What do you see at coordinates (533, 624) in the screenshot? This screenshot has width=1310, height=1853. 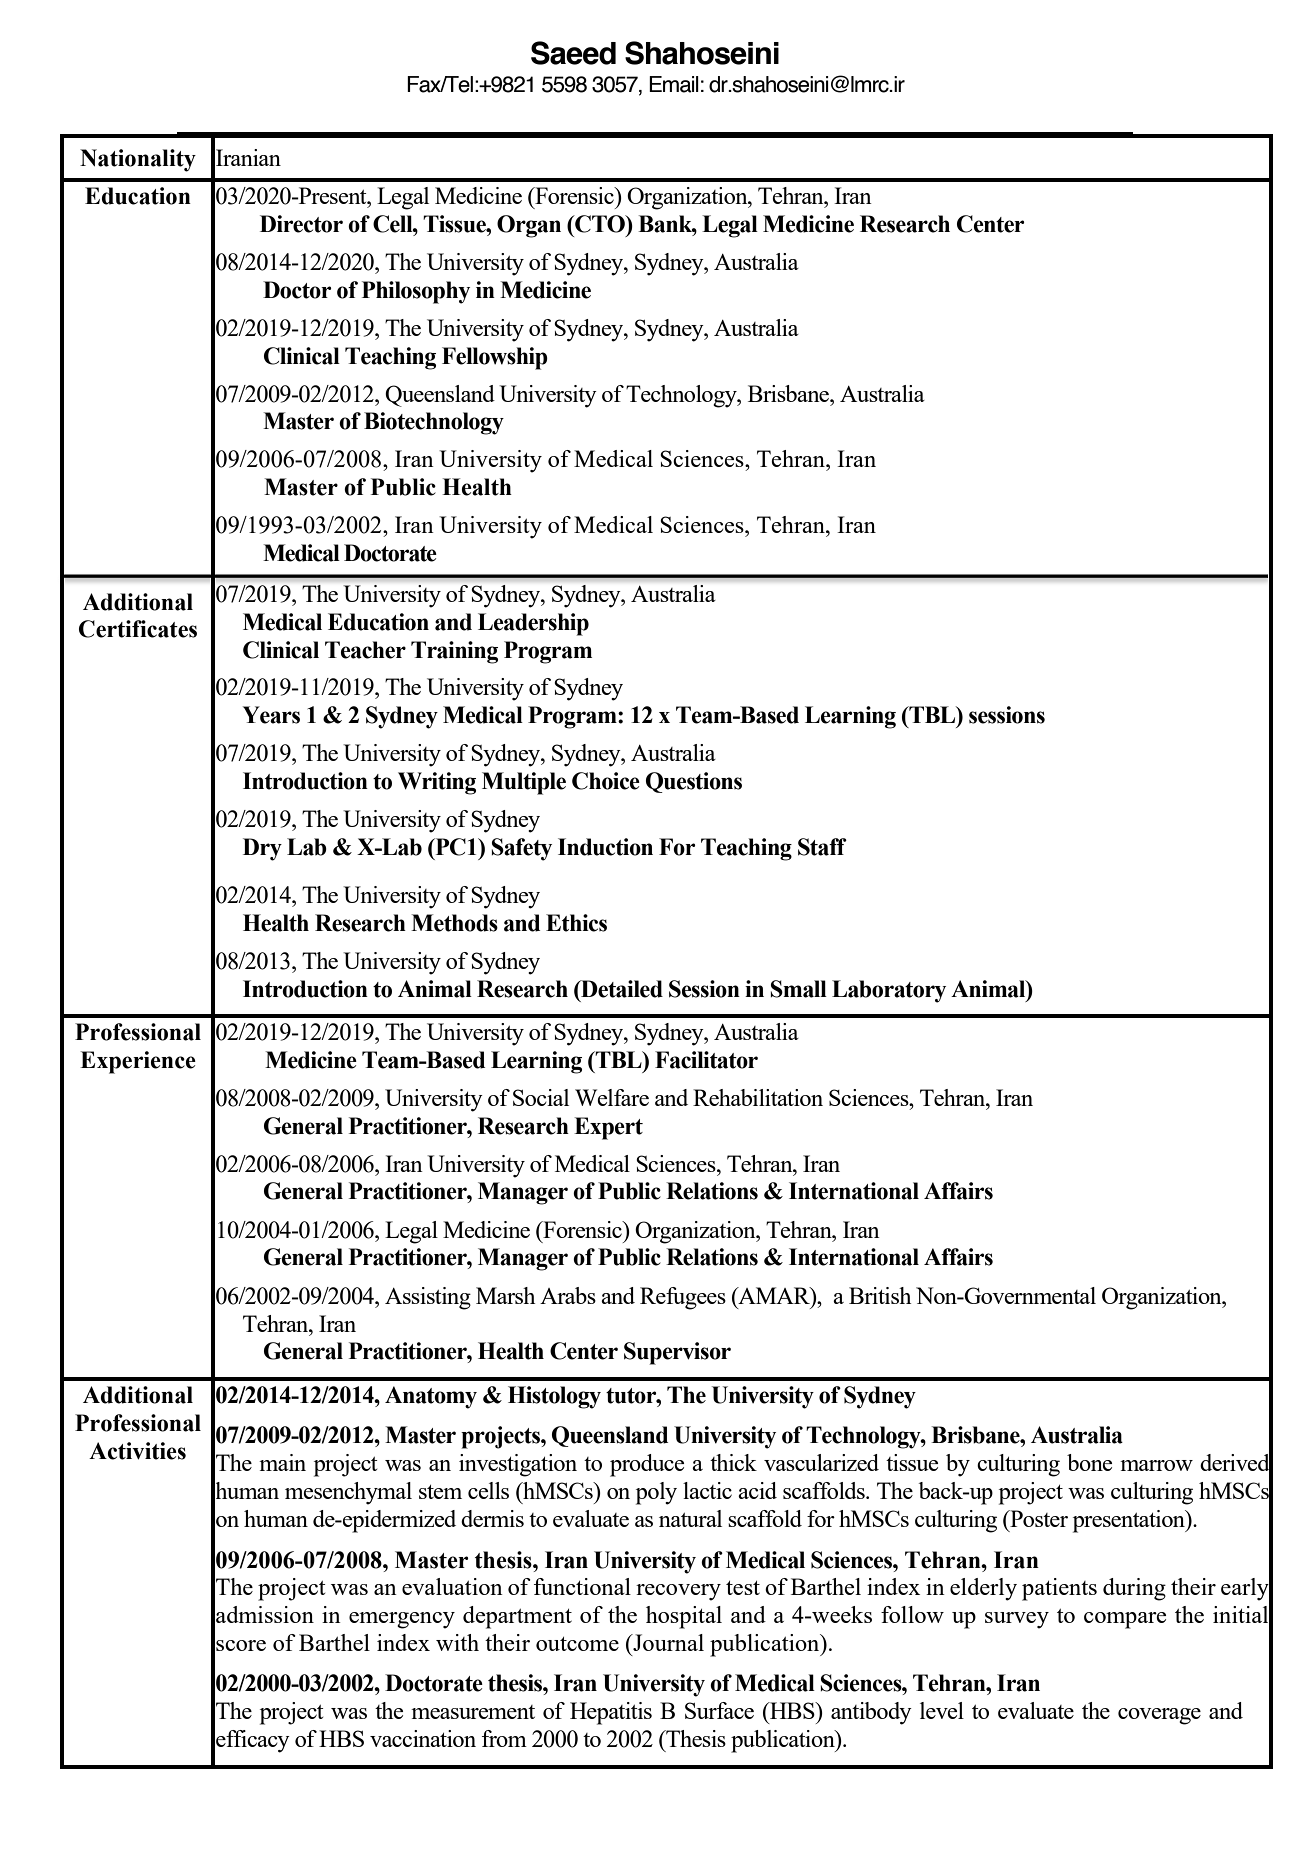 I see `Leadership` at bounding box center [533, 624].
